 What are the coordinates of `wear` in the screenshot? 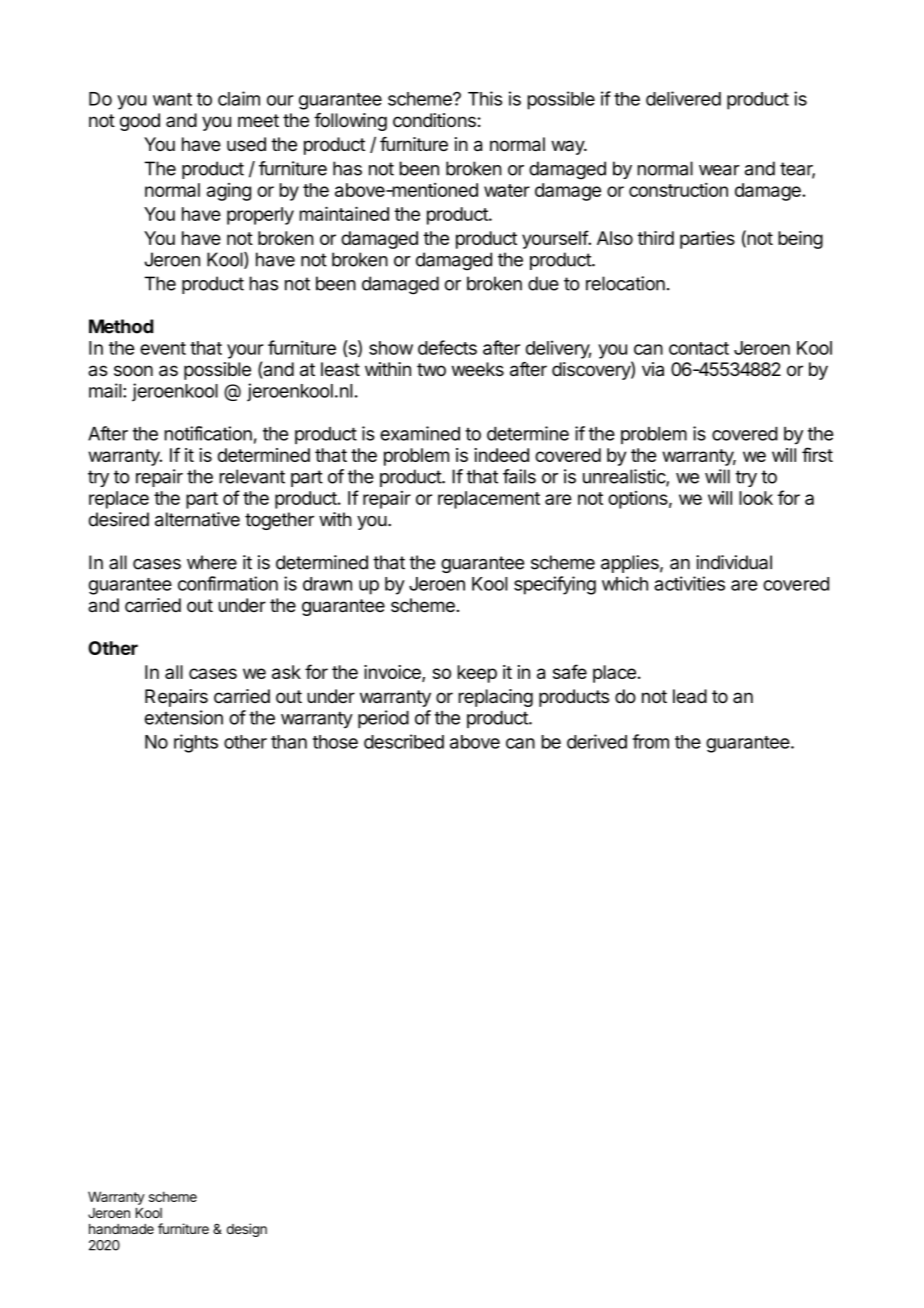 It's located at (719, 170).
